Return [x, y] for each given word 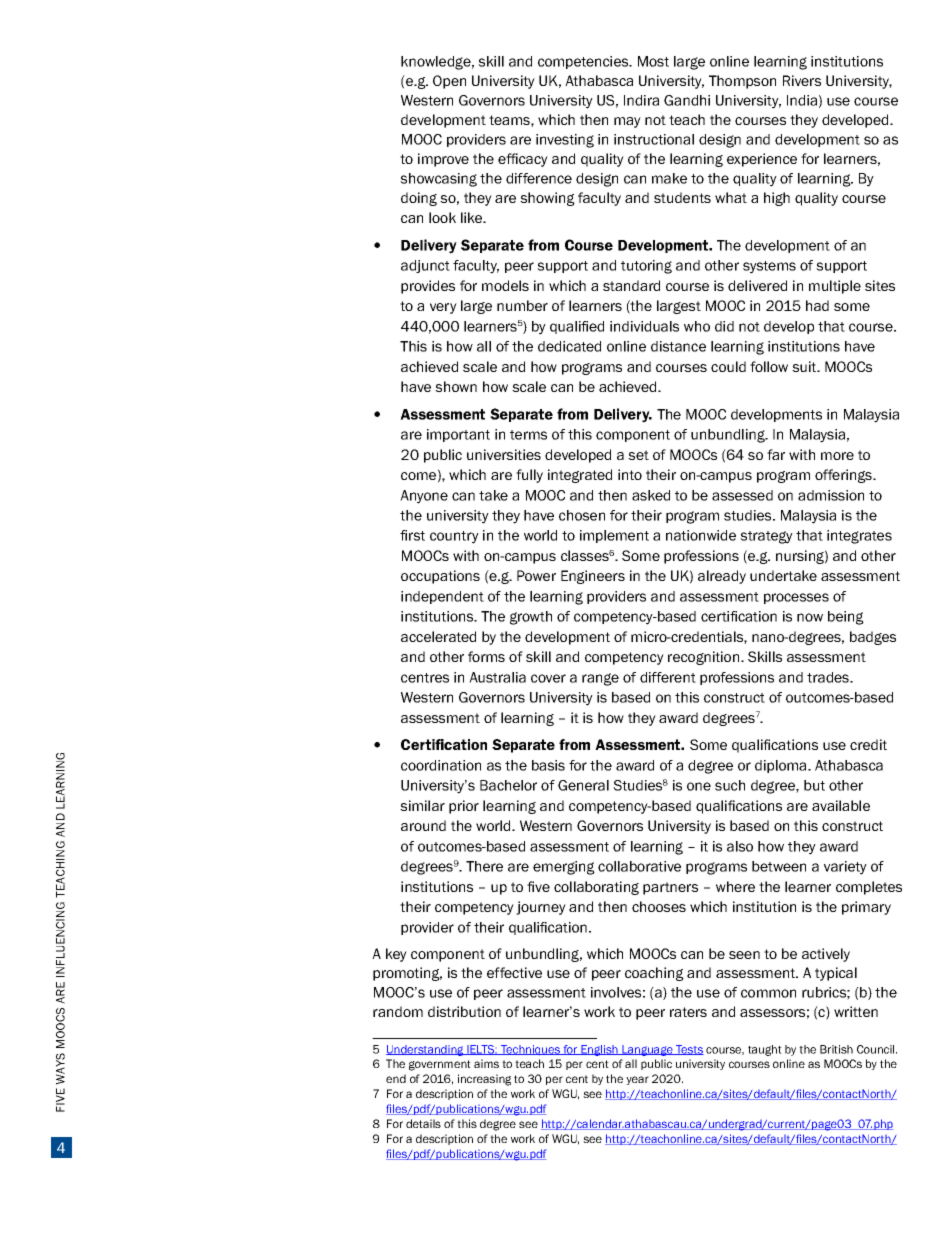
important [458, 435]
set [638, 455]
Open [449, 82]
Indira [641, 100]
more [837, 456]
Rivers [802, 80]
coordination [441, 765]
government [440, 1065]
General [583, 785]
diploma [782, 766]
